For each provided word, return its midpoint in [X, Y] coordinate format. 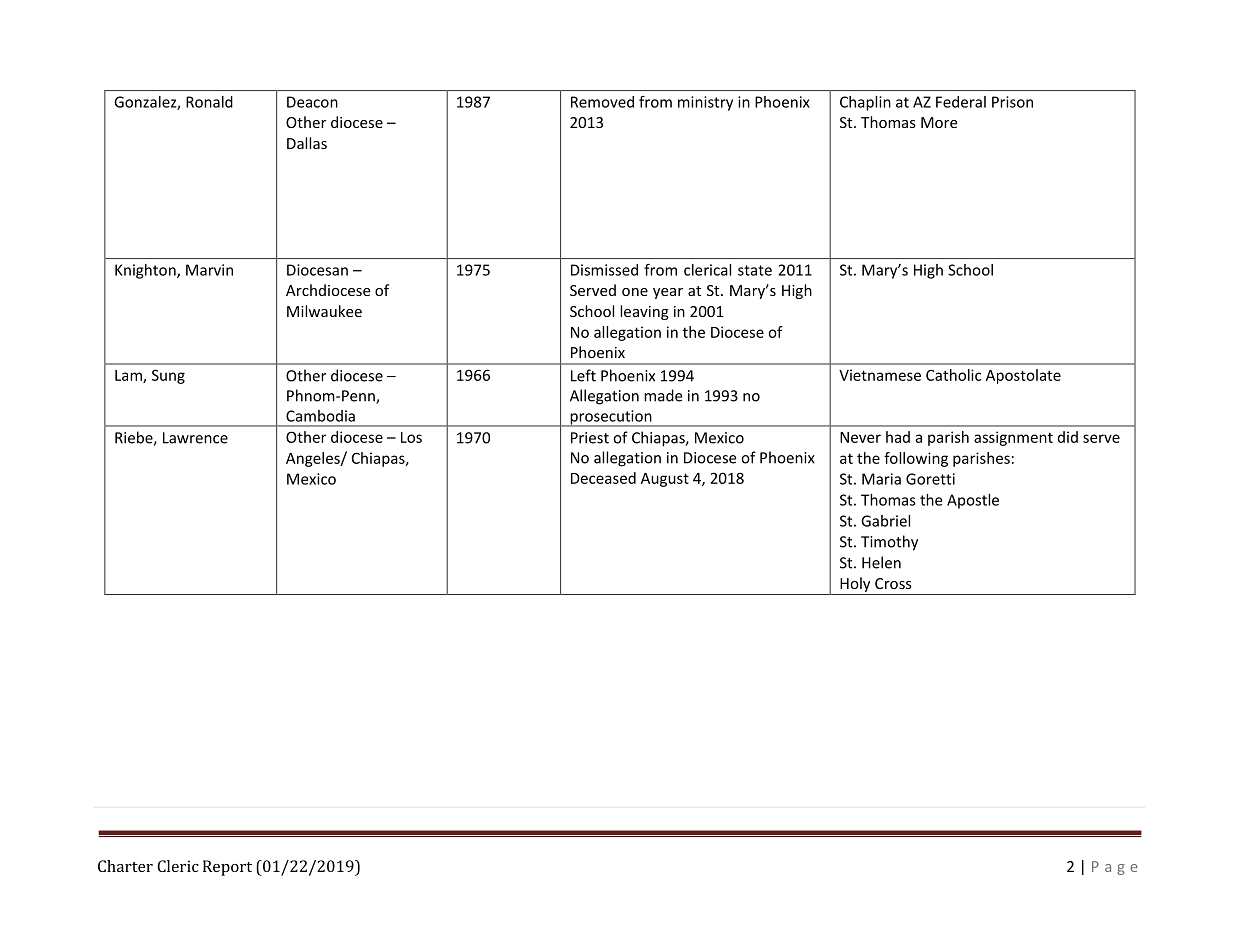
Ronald [209, 102]
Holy [855, 586]
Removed [602, 102]
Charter [125, 866]
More [939, 122]
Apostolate [1023, 376]
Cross [893, 583]
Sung [168, 376]
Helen [881, 562]
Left [583, 375]
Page [1115, 868]
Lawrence [195, 438]
